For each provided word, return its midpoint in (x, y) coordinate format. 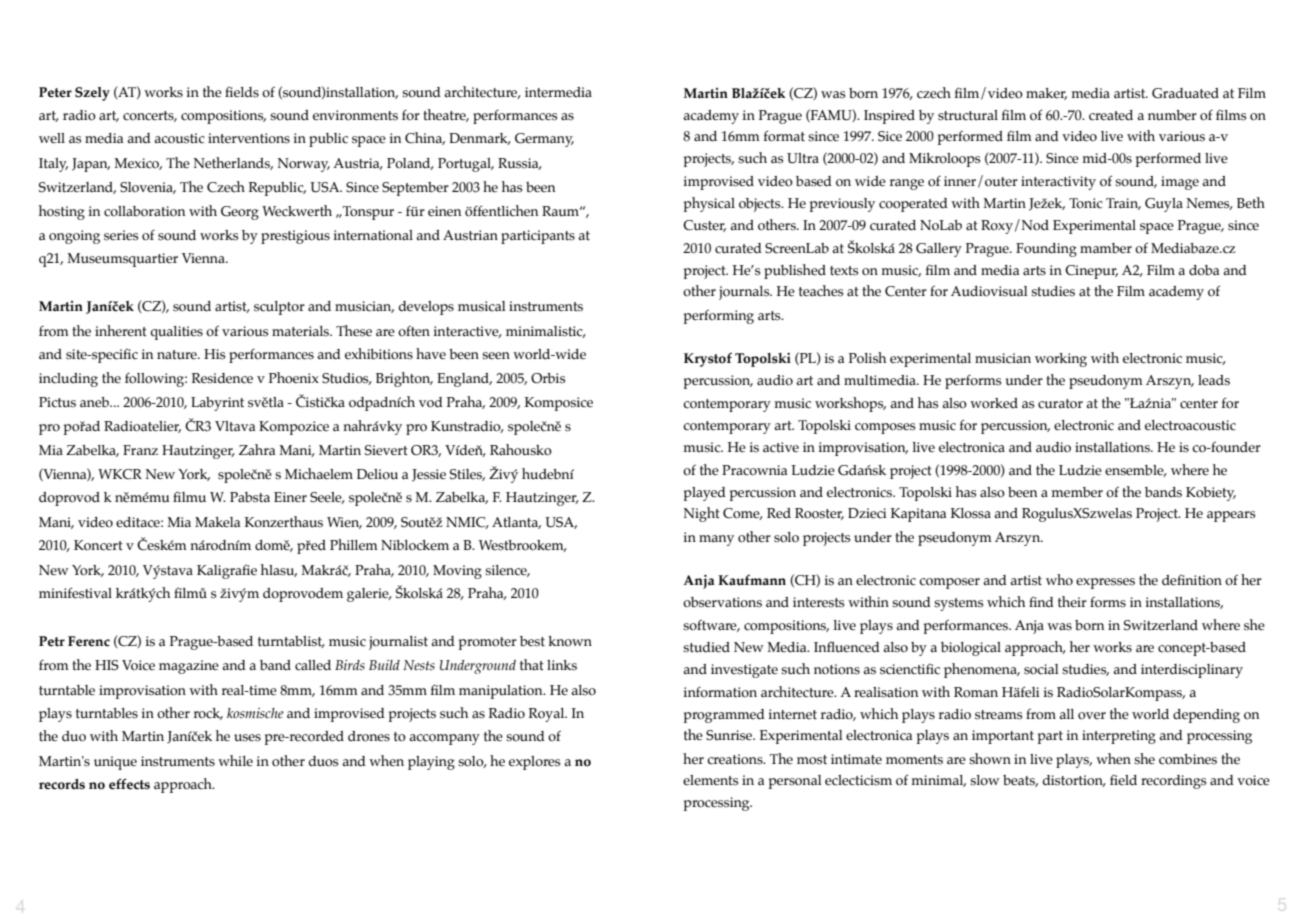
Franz (140, 450)
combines (1188, 759)
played (705, 494)
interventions (249, 138)
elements (711, 780)
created (1111, 115)
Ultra (803, 158)
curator (1060, 404)
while (235, 760)
